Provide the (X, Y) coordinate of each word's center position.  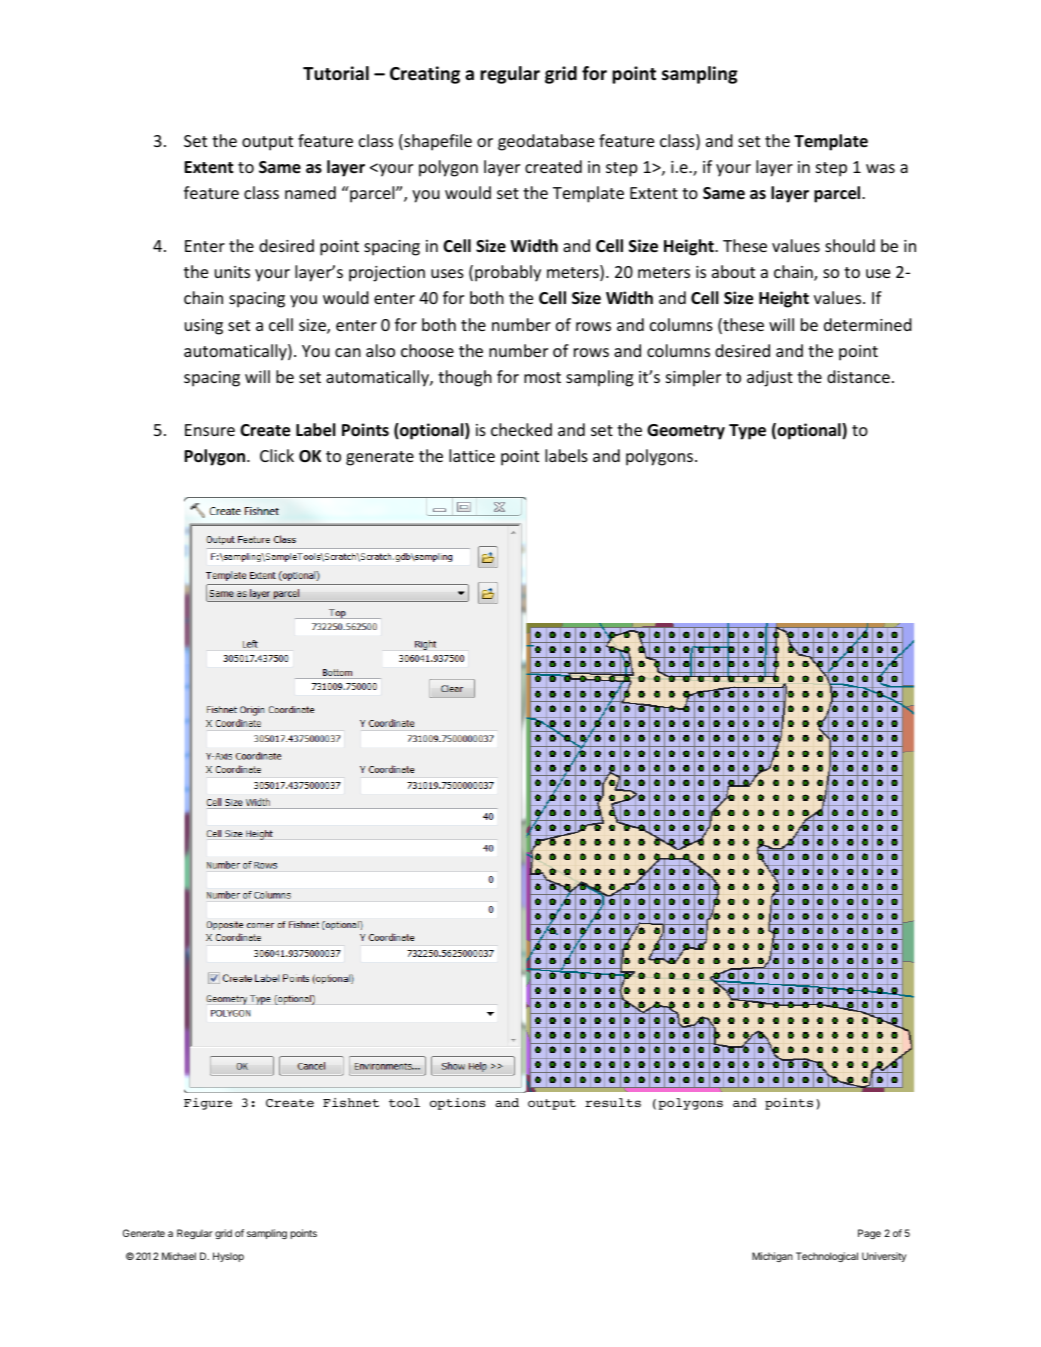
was (880, 168)
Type (747, 432)
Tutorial (336, 73)
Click (277, 455)
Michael (179, 1256)
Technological (827, 1257)
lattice (472, 455)
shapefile (437, 142)
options (457, 1104)
